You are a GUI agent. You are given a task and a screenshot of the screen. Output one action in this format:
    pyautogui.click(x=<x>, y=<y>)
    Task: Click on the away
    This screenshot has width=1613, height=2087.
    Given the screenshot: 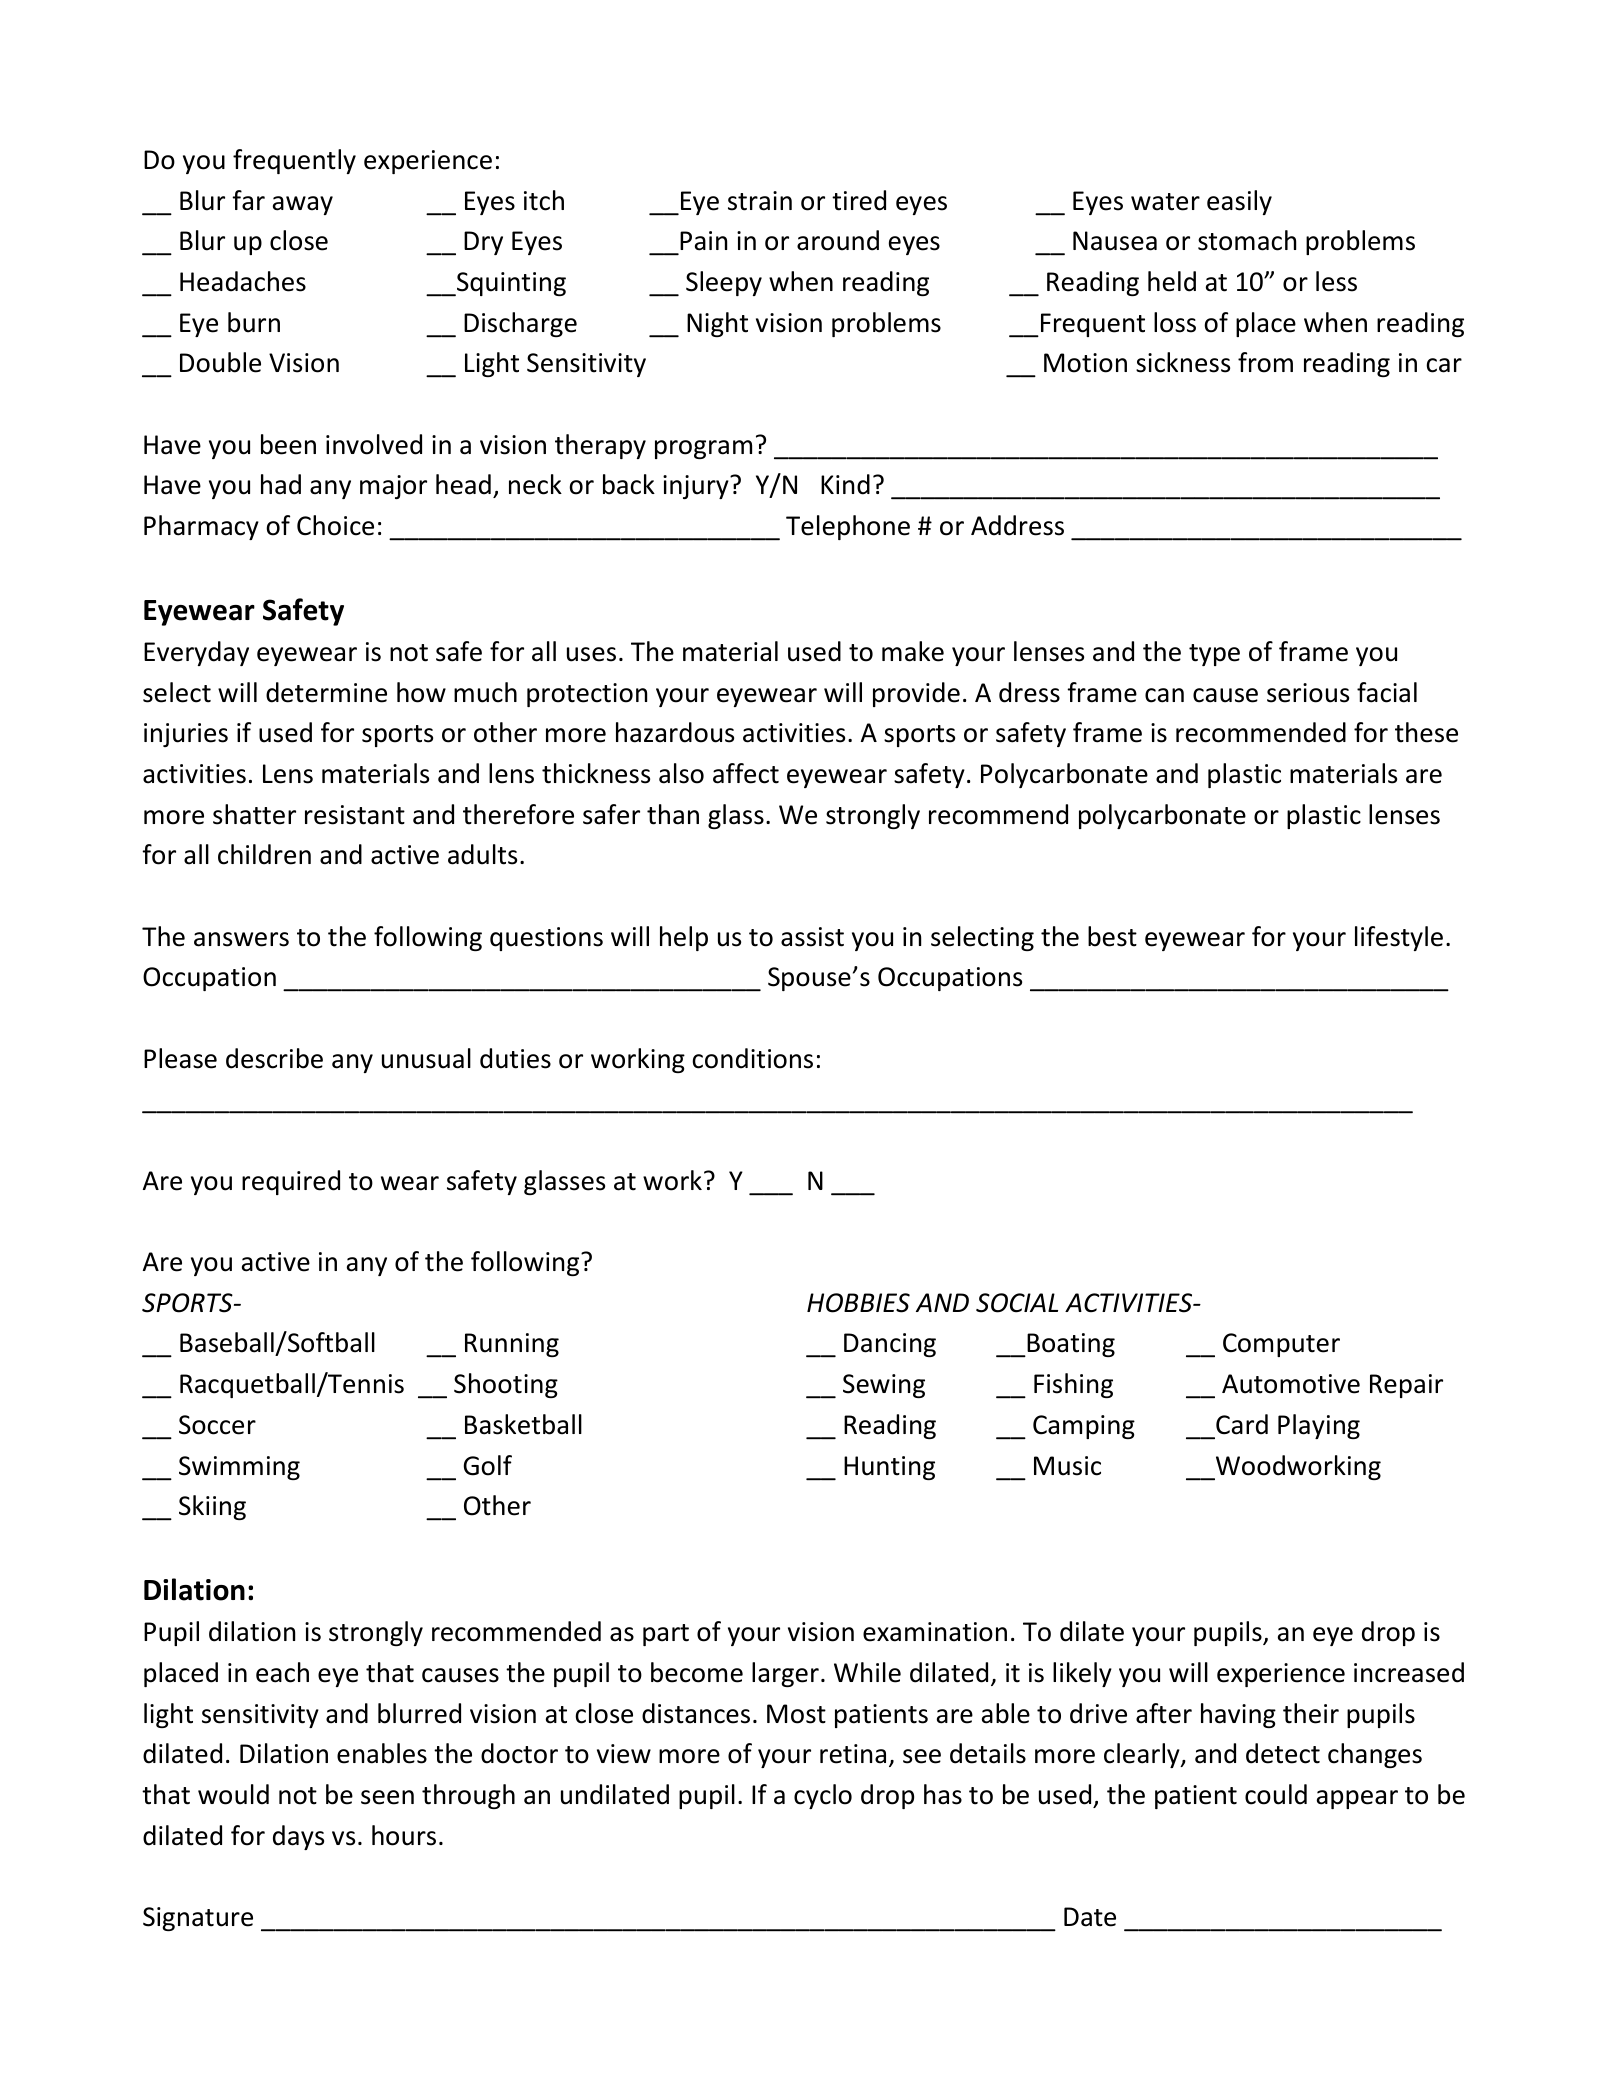 What is the action you would take?
    pyautogui.click(x=303, y=205)
